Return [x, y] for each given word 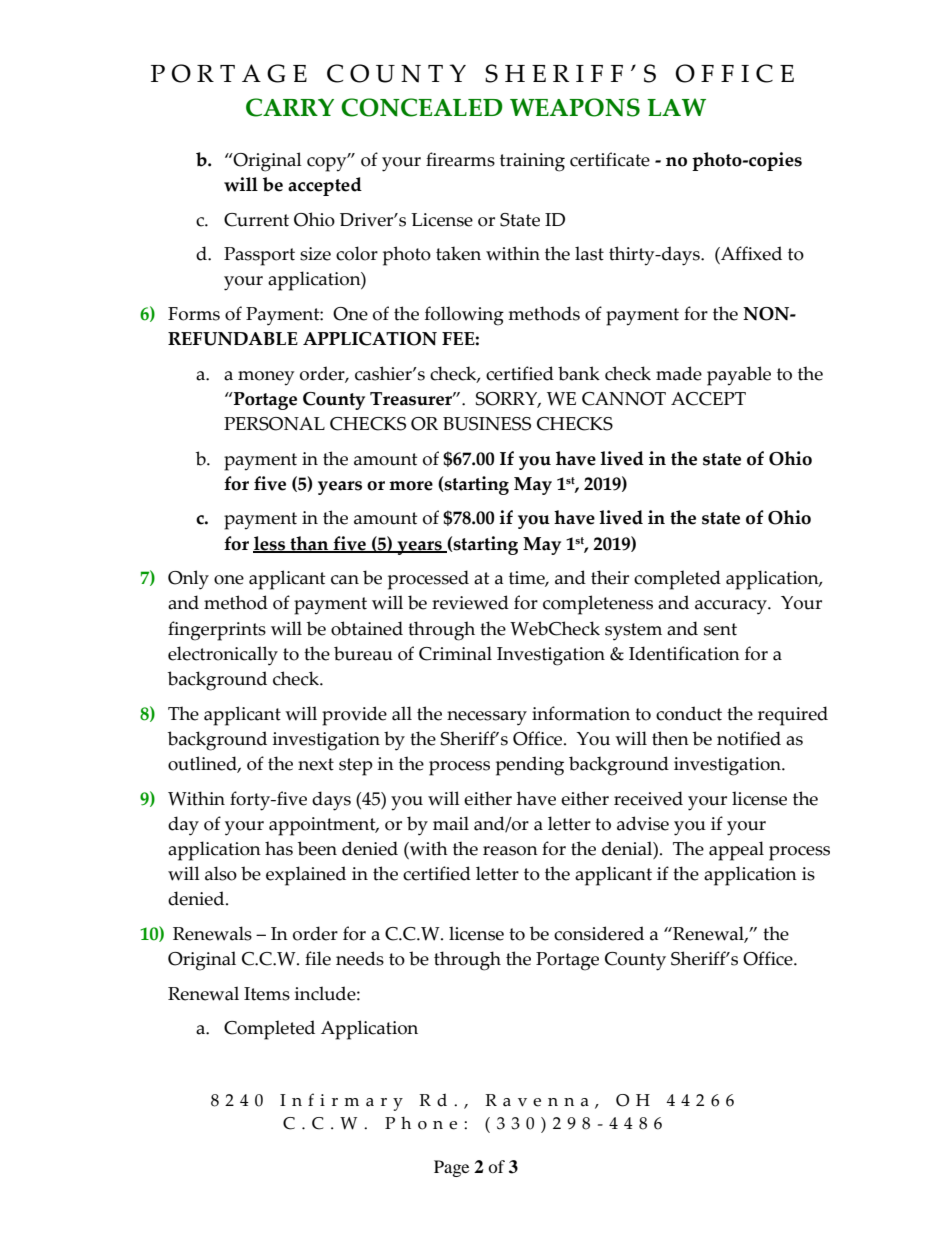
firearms [460, 159]
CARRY [290, 107]
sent [720, 629]
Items [267, 994]
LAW [676, 107]
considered [599, 933]
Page [451, 1168]
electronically [223, 656]
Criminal [455, 653]
